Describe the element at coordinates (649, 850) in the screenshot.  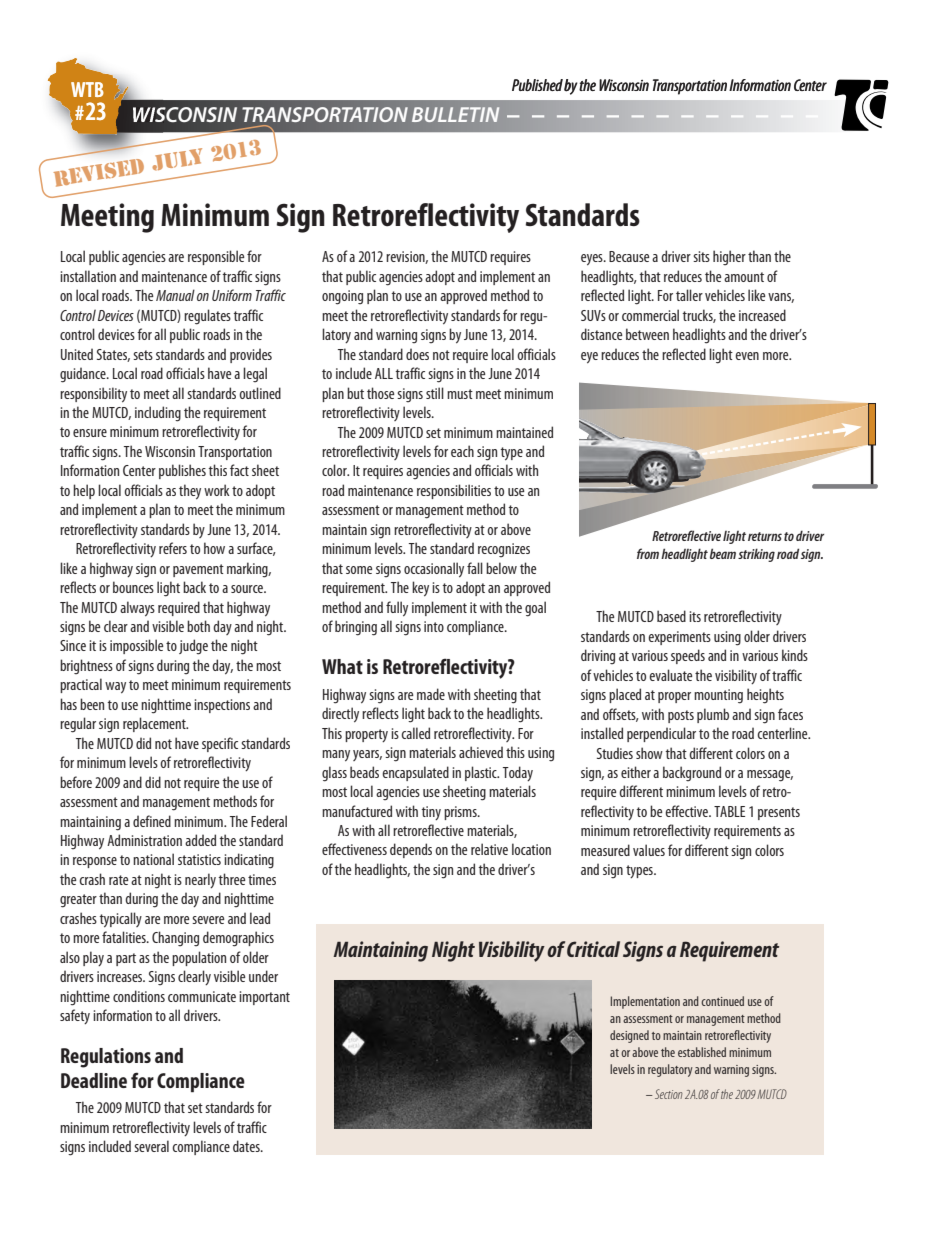
I see `values` at that location.
